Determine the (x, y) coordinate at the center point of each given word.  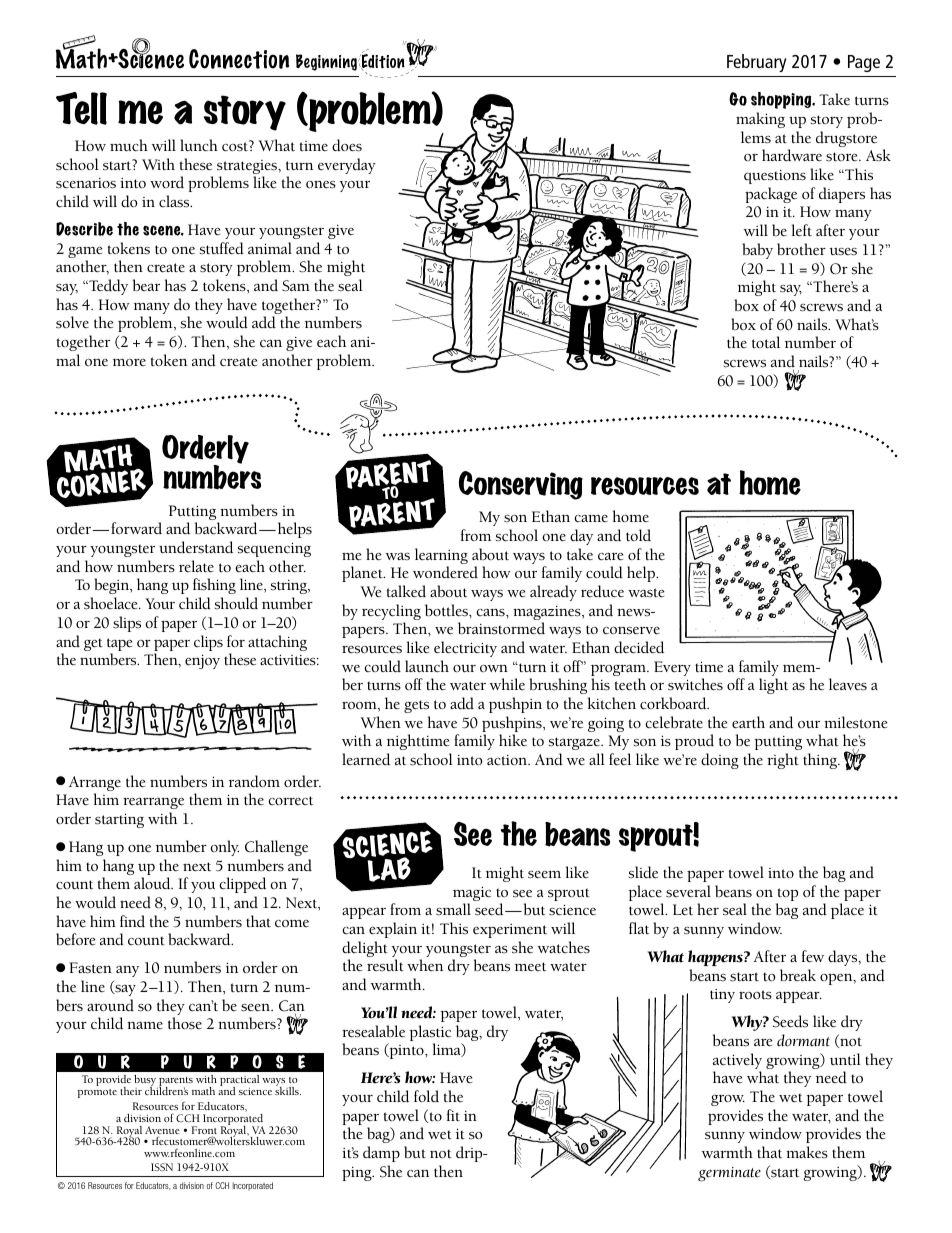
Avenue (162, 1131)
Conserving (521, 485)
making (760, 120)
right (783, 761)
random (254, 781)
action (508, 760)
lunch (199, 145)
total (766, 342)
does (347, 145)
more (129, 362)
